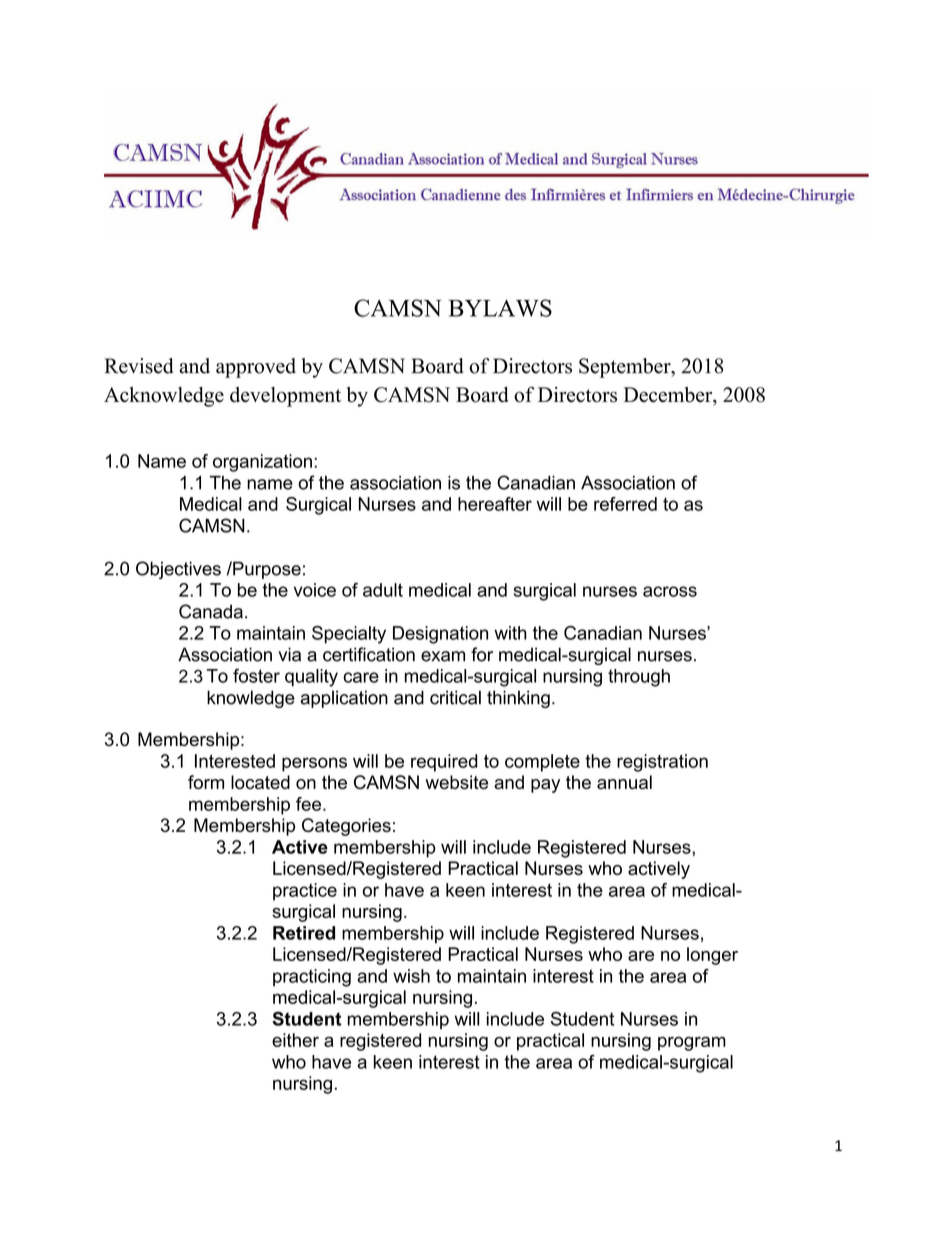  I want to click on either, so click(295, 1040).
